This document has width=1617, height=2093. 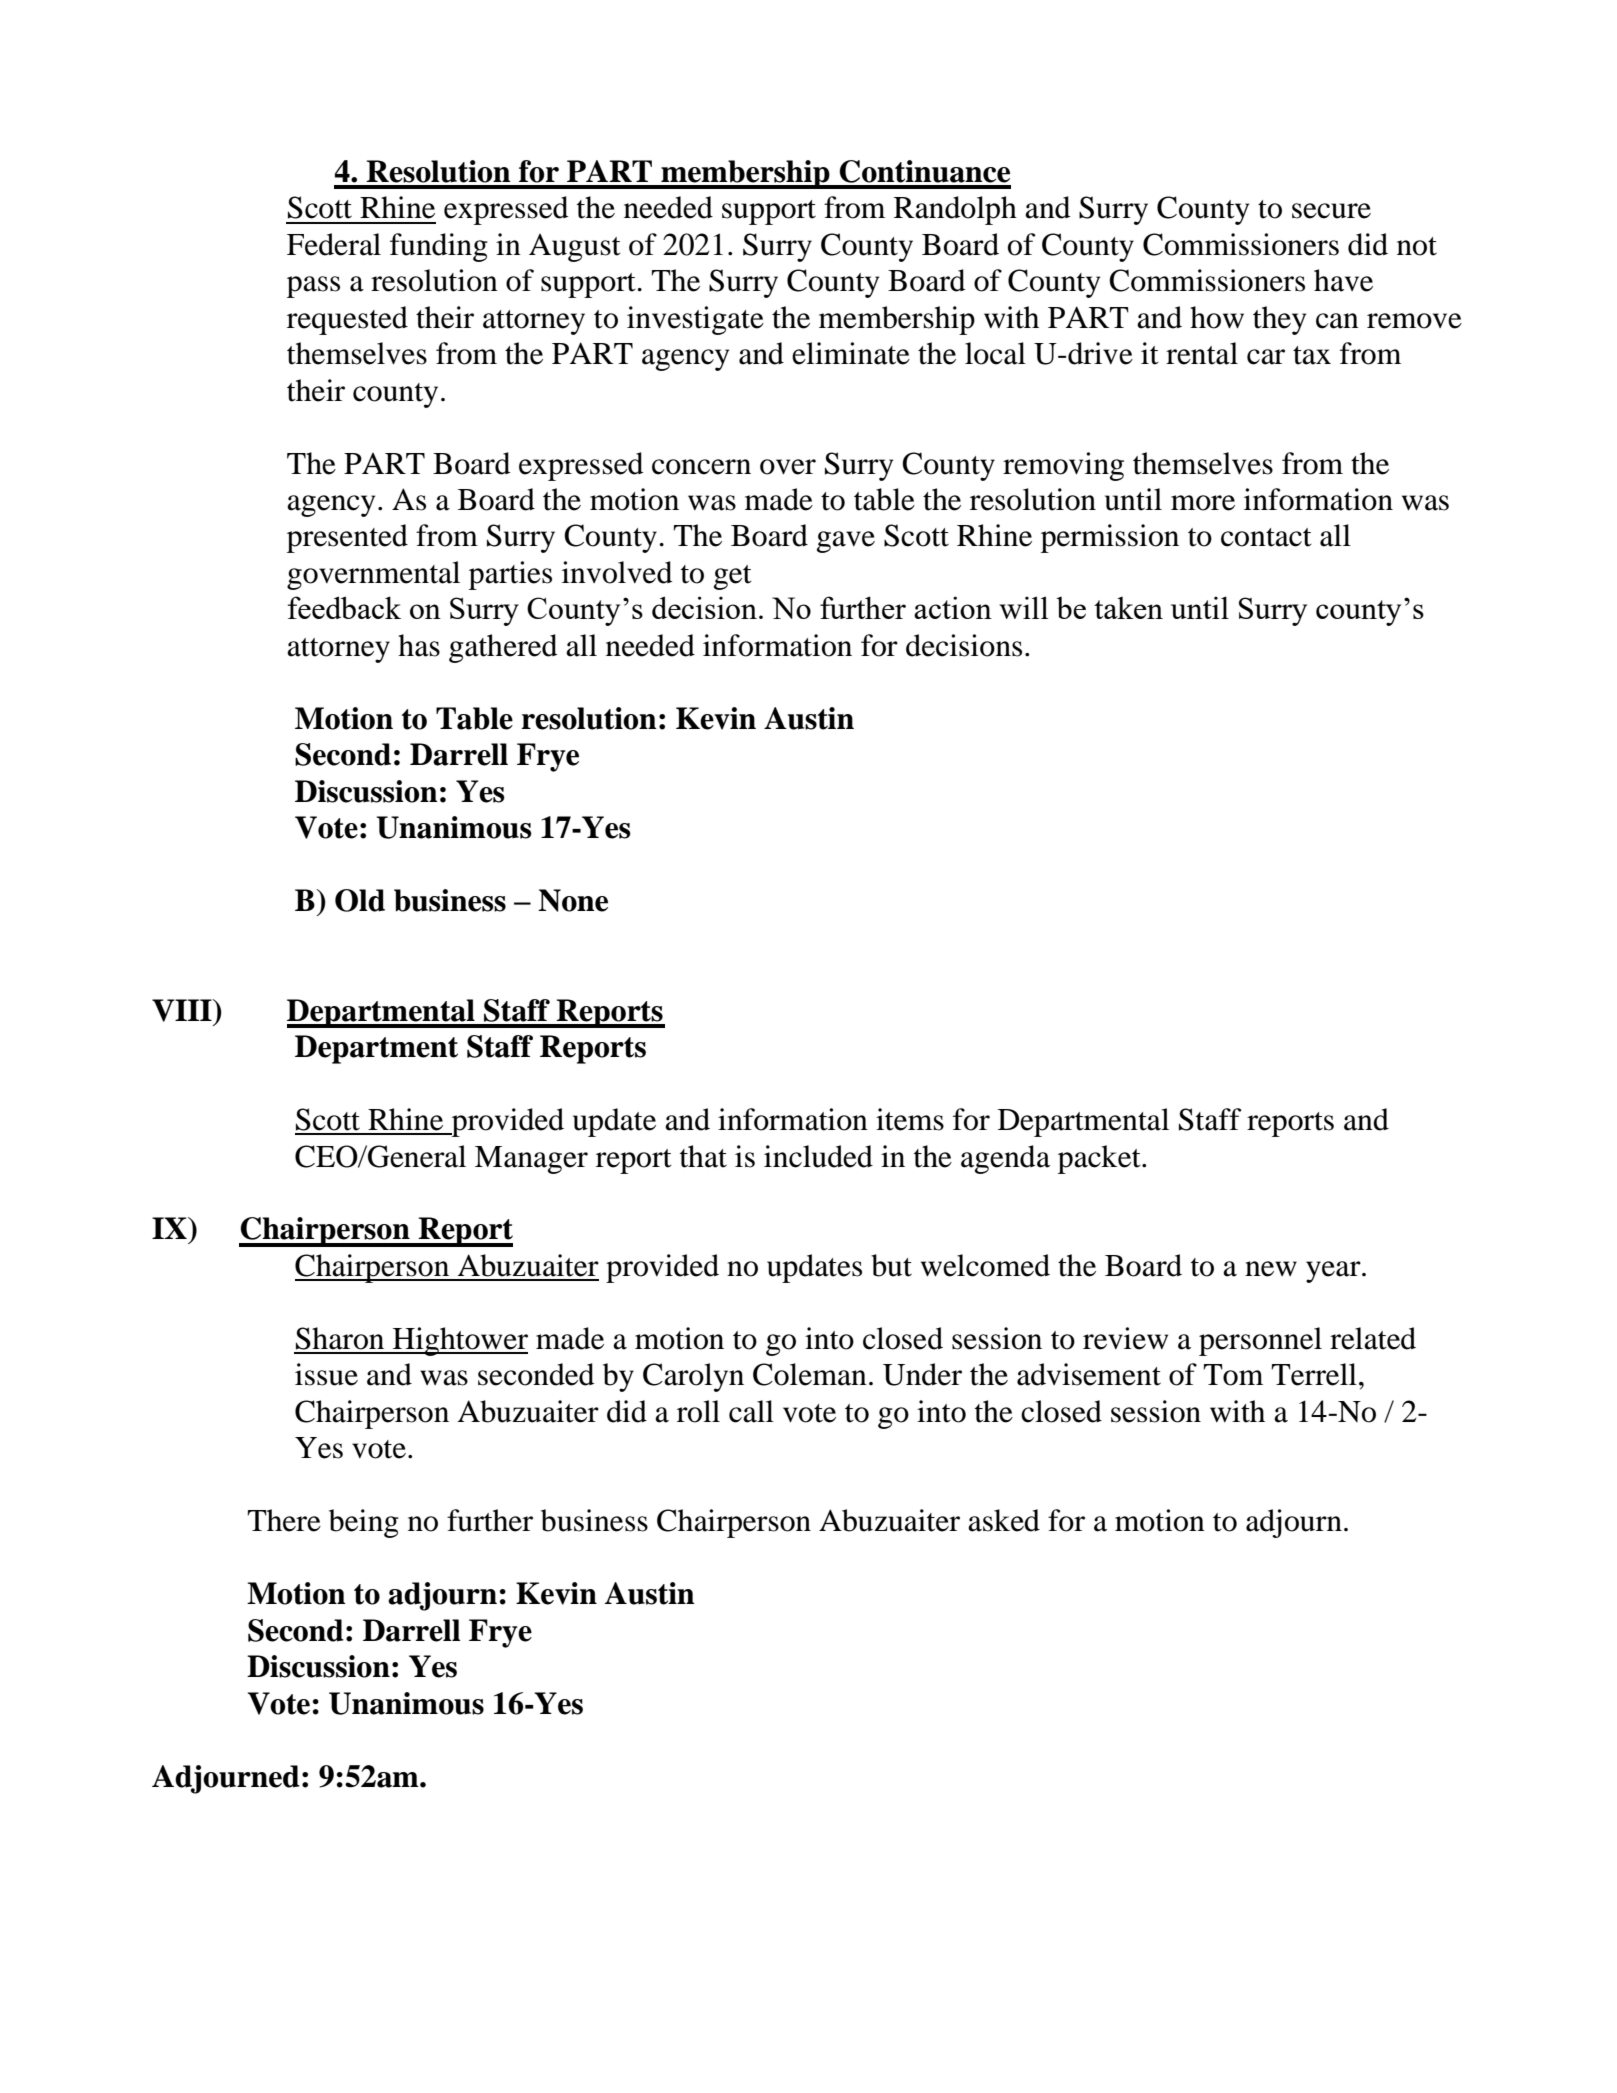 I want to click on Tom, so click(x=1233, y=1375).
